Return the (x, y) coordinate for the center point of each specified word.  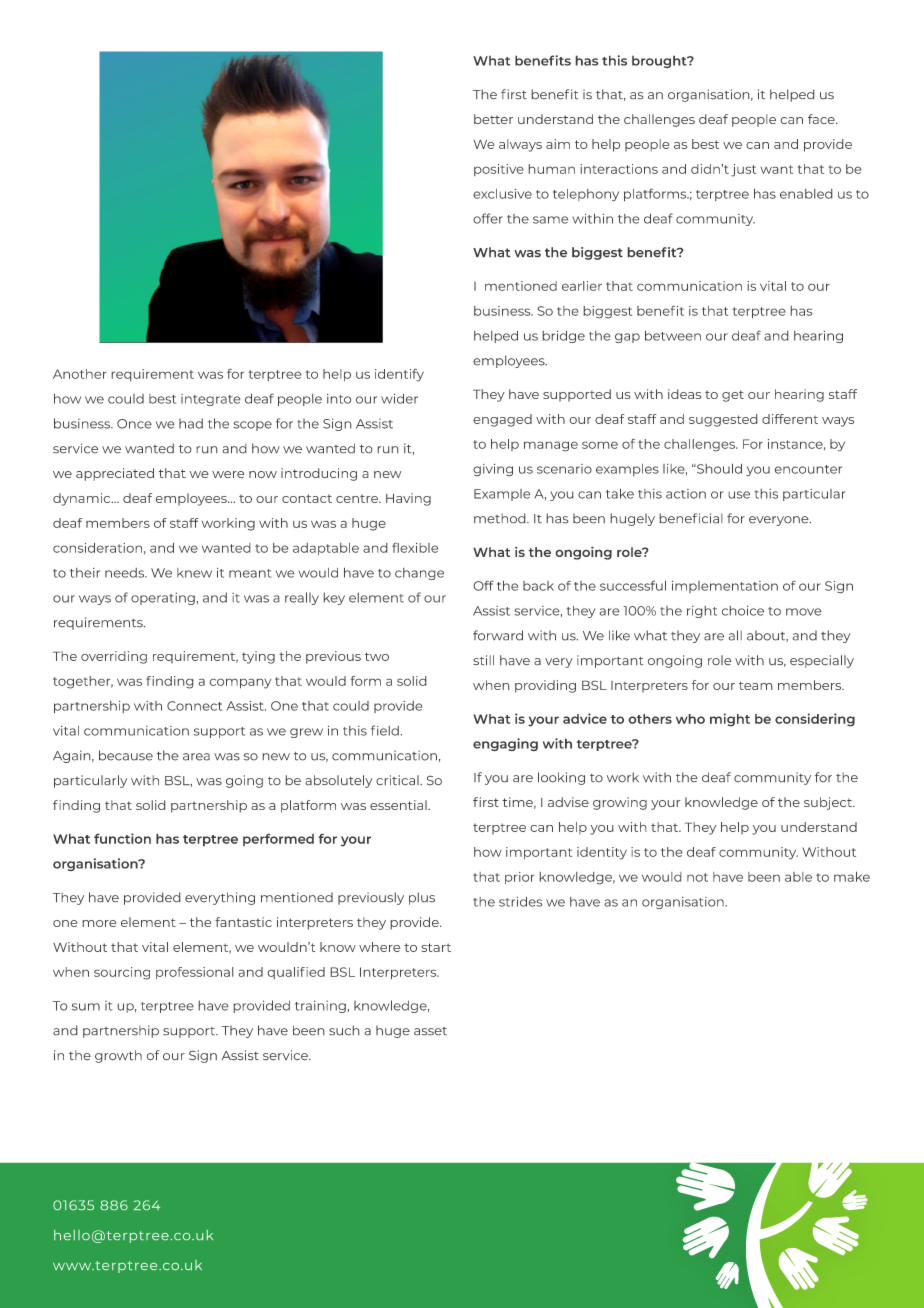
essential (399, 805)
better (493, 119)
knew (194, 573)
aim (558, 144)
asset (430, 1031)
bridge (563, 336)
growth (118, 1056)
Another (80, 374)
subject (829, 803)
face (822, 119)
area (196, 757)
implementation (725, 587)
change (419, 574)
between (673, 335)
